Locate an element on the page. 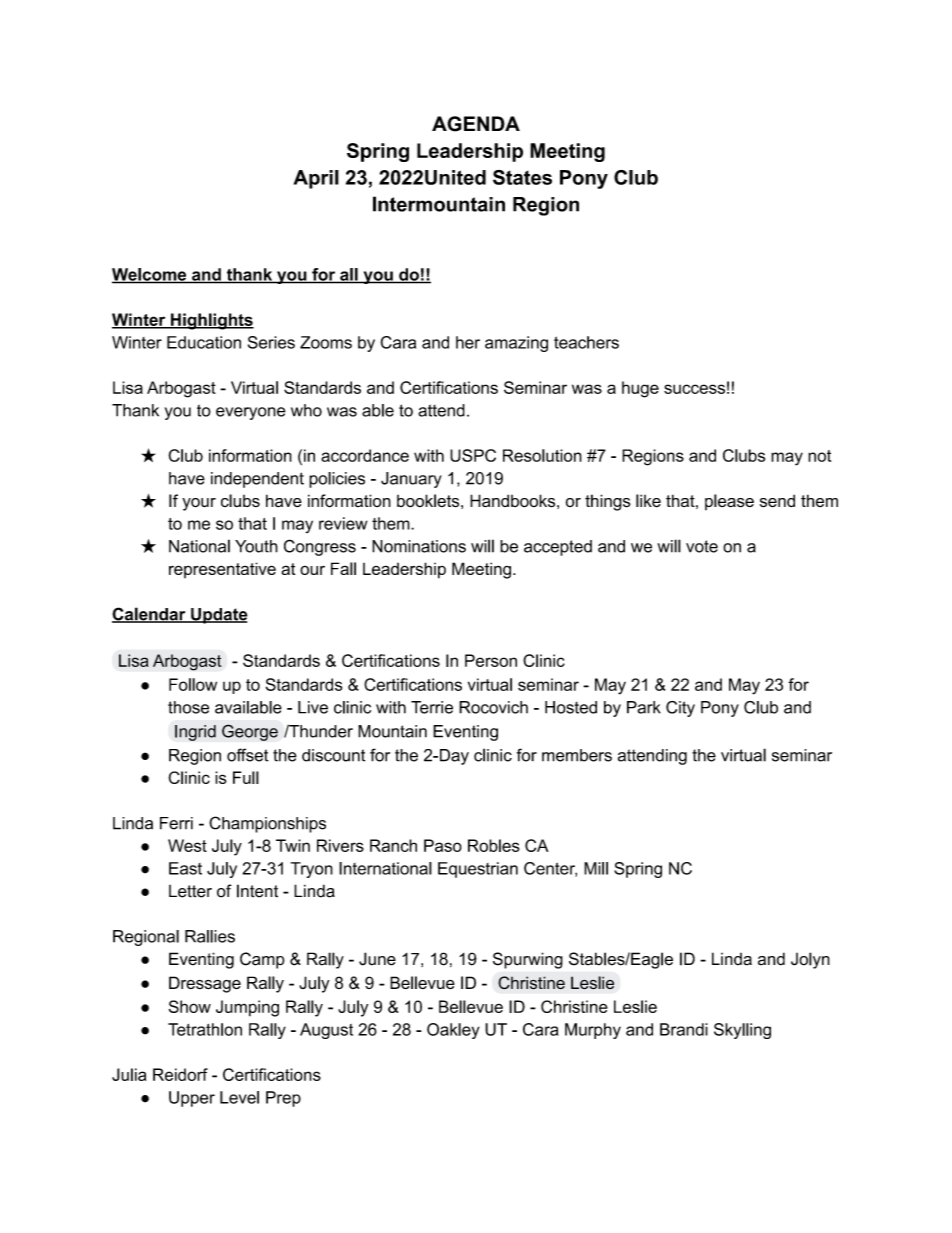  Update is located at coordinates (218, 616).
